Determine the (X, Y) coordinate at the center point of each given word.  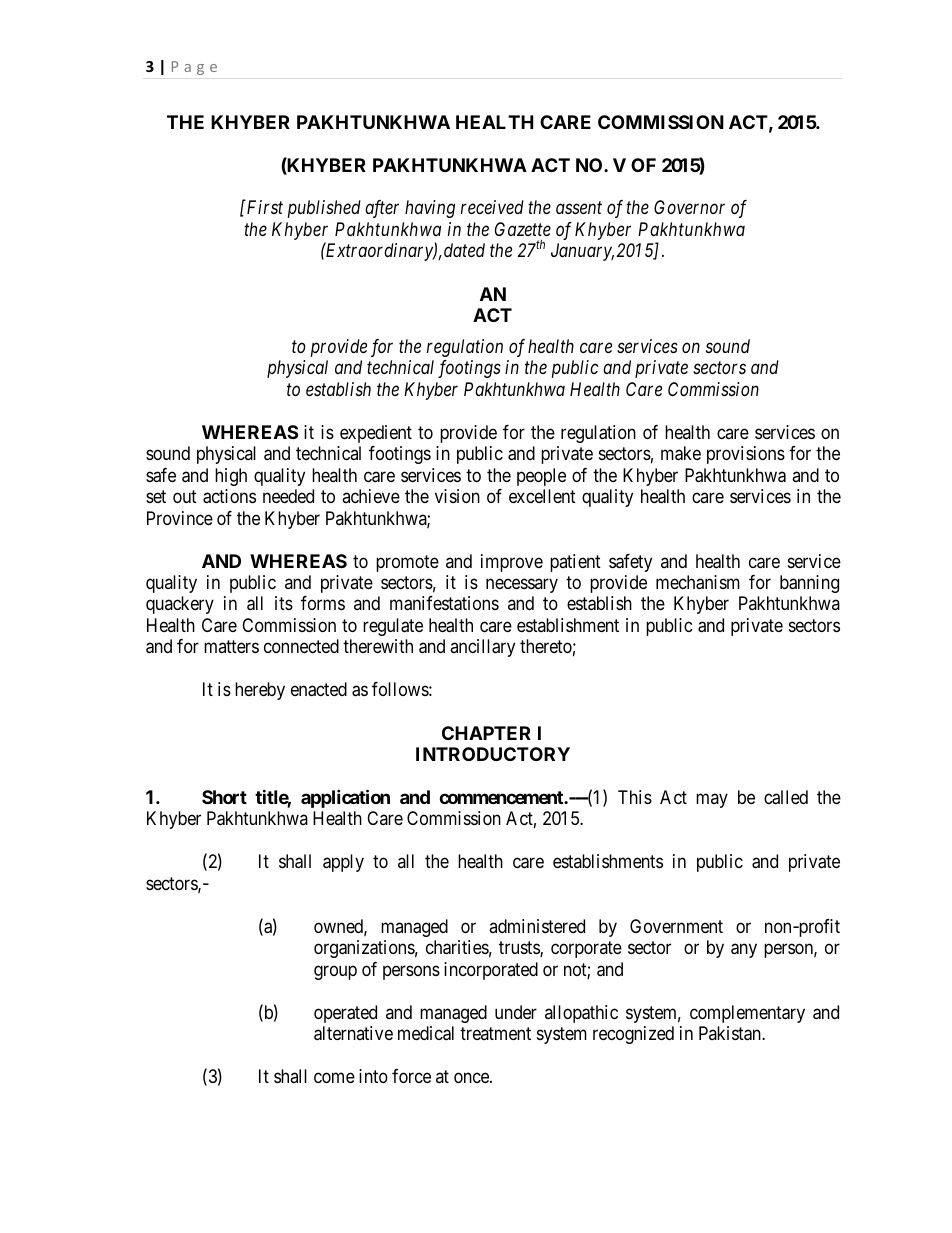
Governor (689, 207)
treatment (495, 1033)
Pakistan (731, 1033)
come (334, 1078)
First (263, 207)
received (492, 207)
